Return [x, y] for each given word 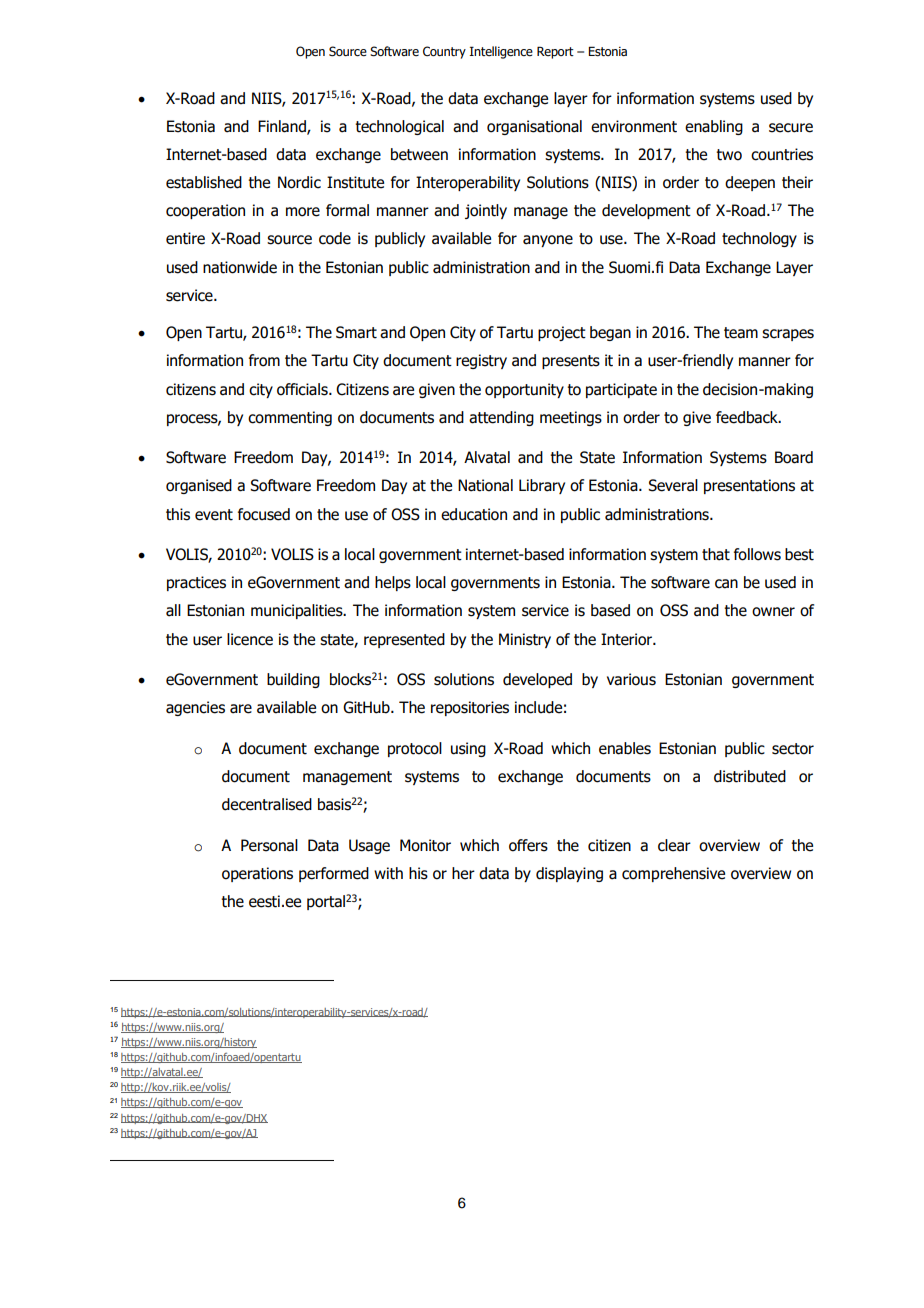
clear [674, 845]
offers [528, 845]
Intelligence [501, 52]
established [204, 182]
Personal [269, 845]
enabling [714, 127]
